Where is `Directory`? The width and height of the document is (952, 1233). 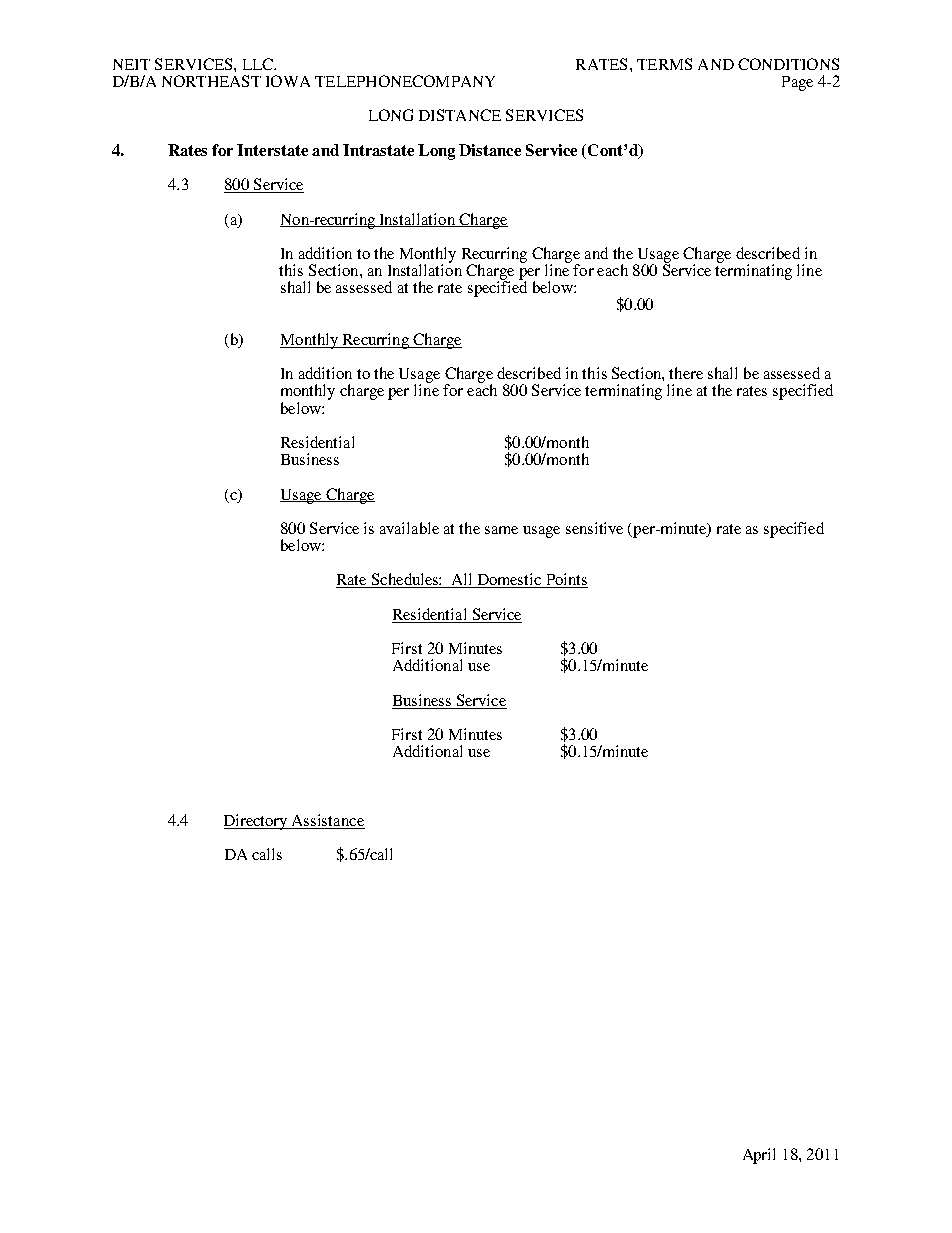
Directory is located at coordinates (257, 822).
